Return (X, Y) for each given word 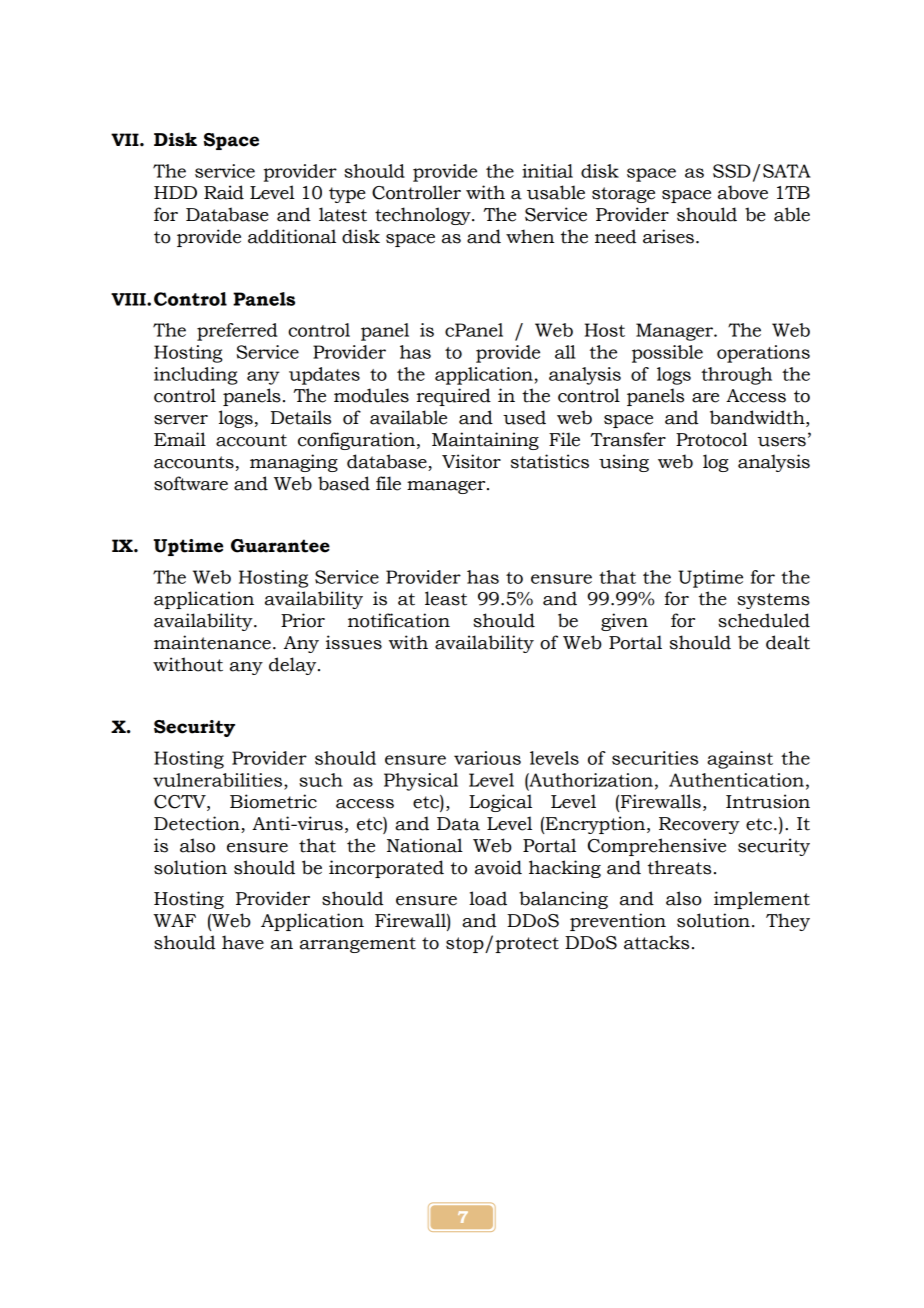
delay (294, 666)
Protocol (712, 439)
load (488, 898)
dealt (788, 642)
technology (424, 216)
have (243, 942)
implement (762, 900)
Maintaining (485, 441)
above (743, 192)
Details (301, 417)
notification (399, 620)
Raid (224, 192)
